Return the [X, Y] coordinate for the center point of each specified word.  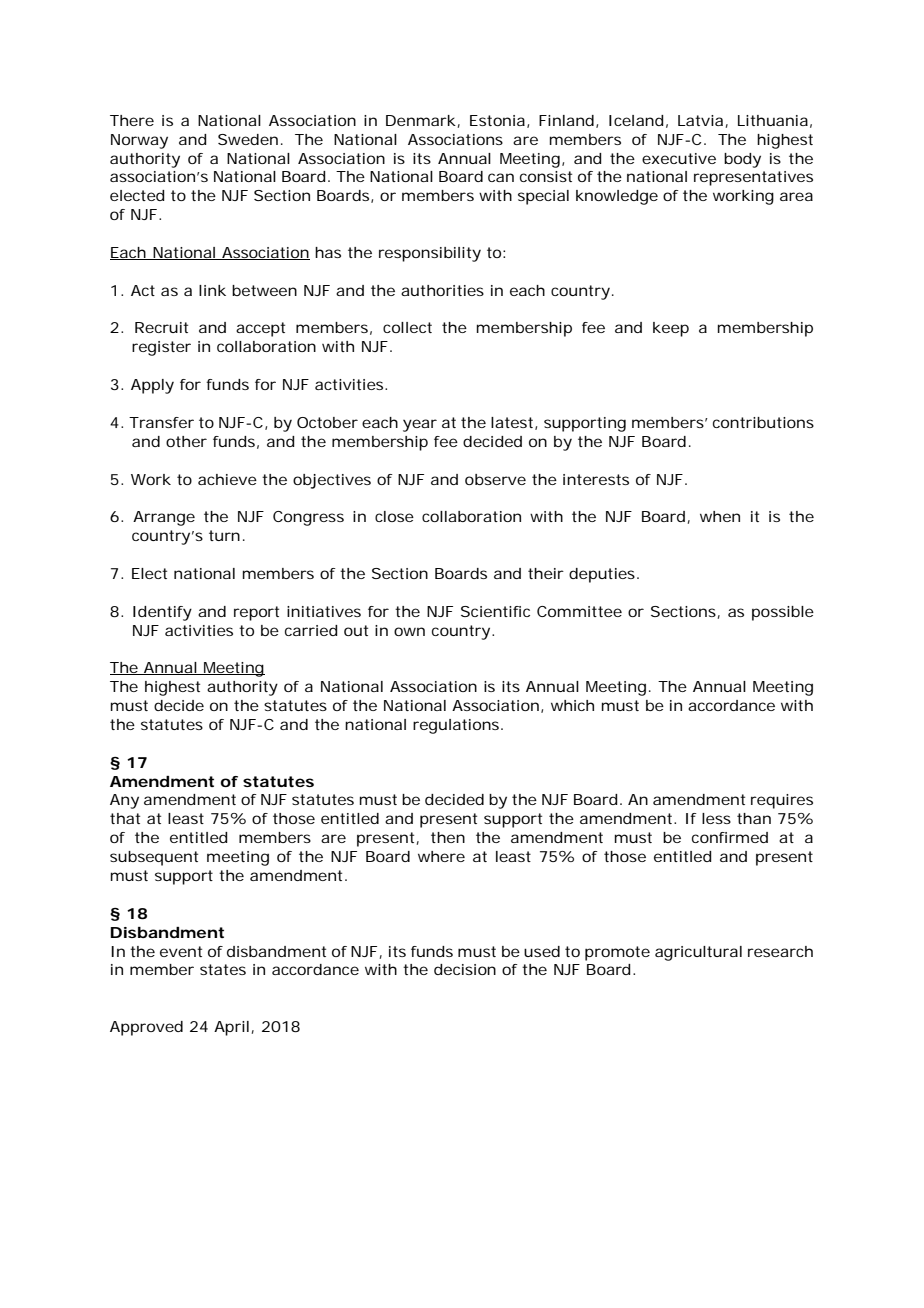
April [233, 1028]
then [448, 837]
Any [124, 801]
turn [224, 535]
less [716, 818]
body [742, 160]
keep [671, 329]
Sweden [248, 139]
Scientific [495, 611]
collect [407, 327]
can [501, 177]
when [720, 516]
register [161, 348]
